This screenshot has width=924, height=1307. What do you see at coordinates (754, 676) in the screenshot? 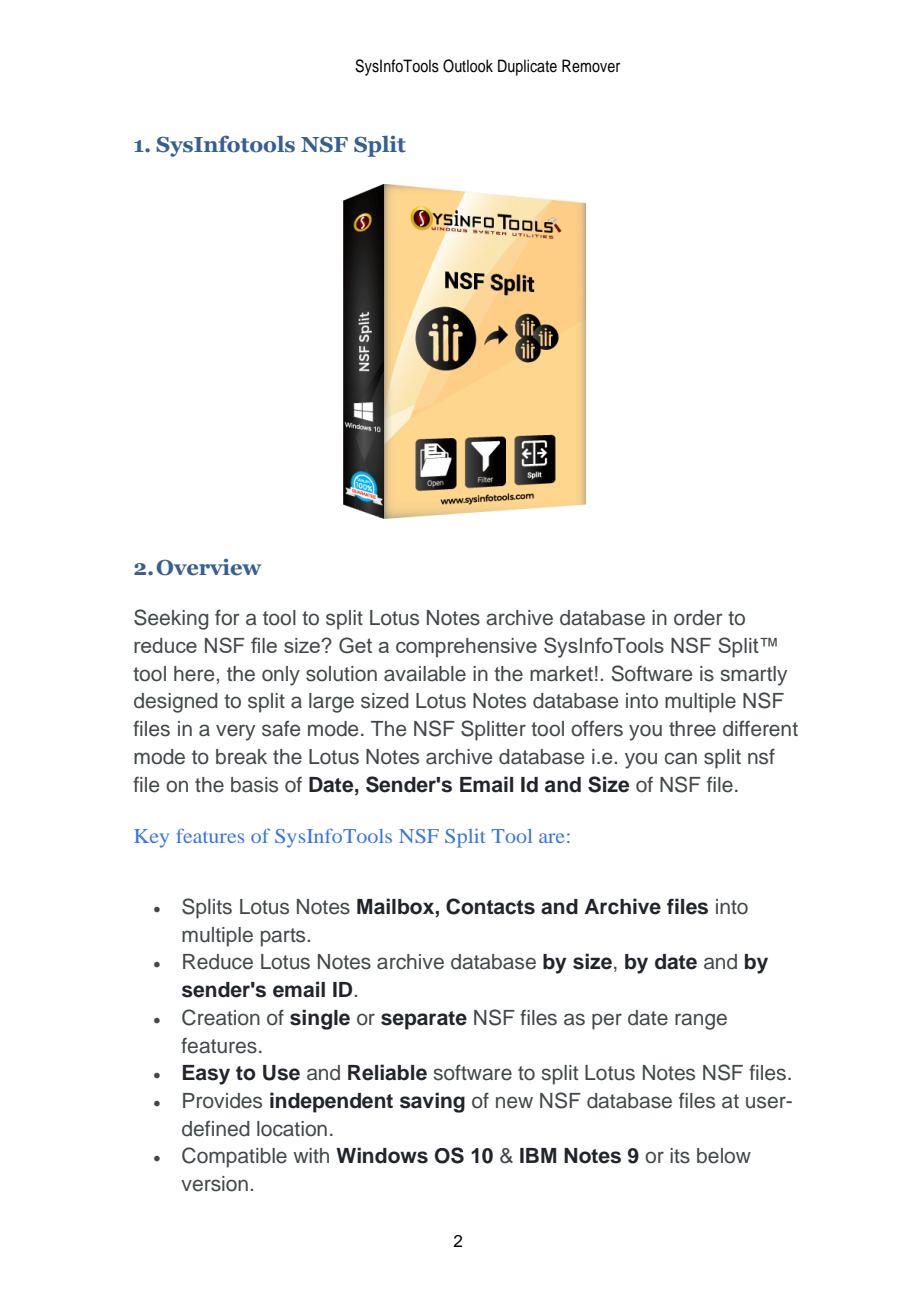
I see `smartly` at bounding box center [754, 676].
